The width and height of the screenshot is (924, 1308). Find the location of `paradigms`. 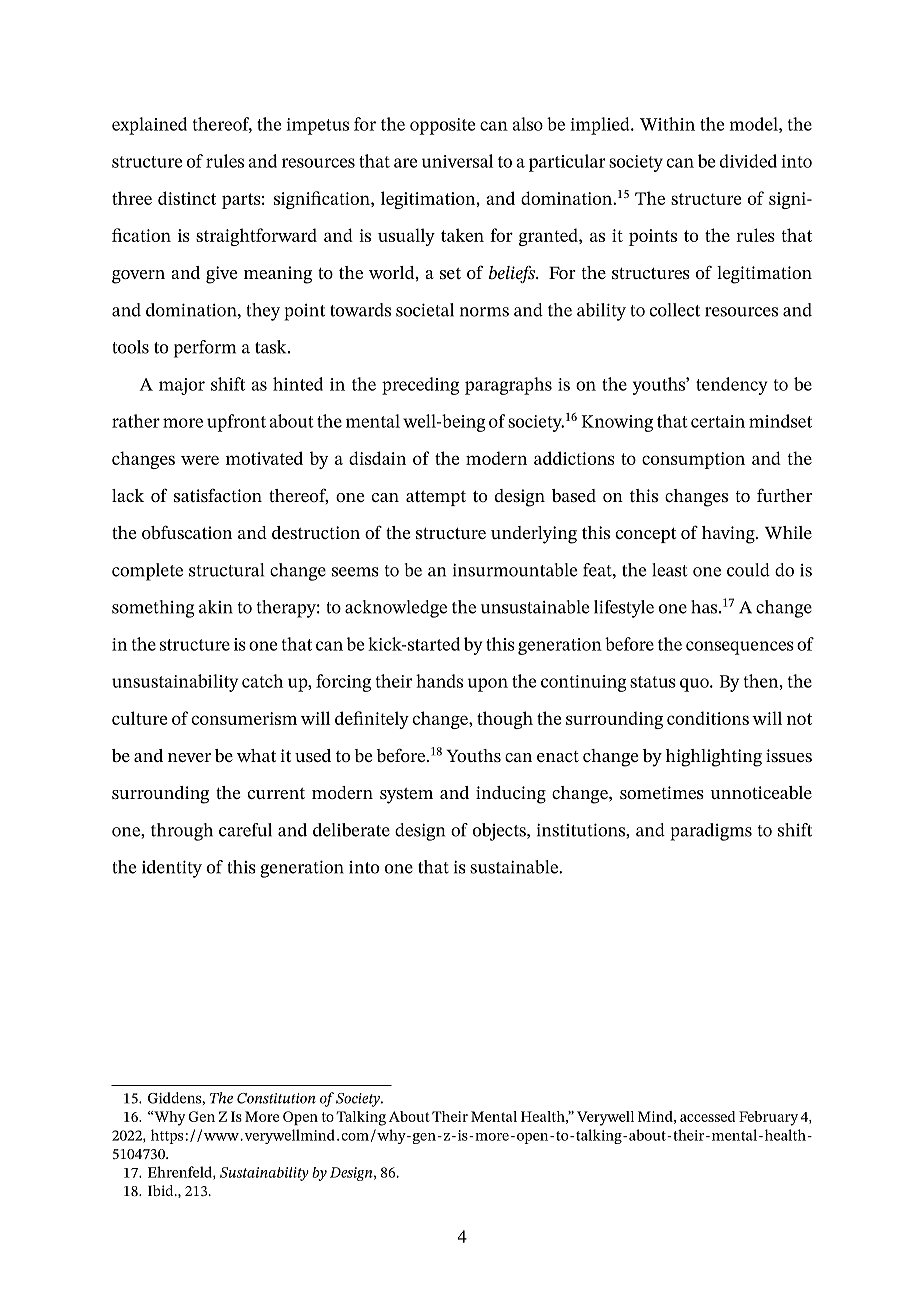

paradigms is located at coordinates (711, 832).
